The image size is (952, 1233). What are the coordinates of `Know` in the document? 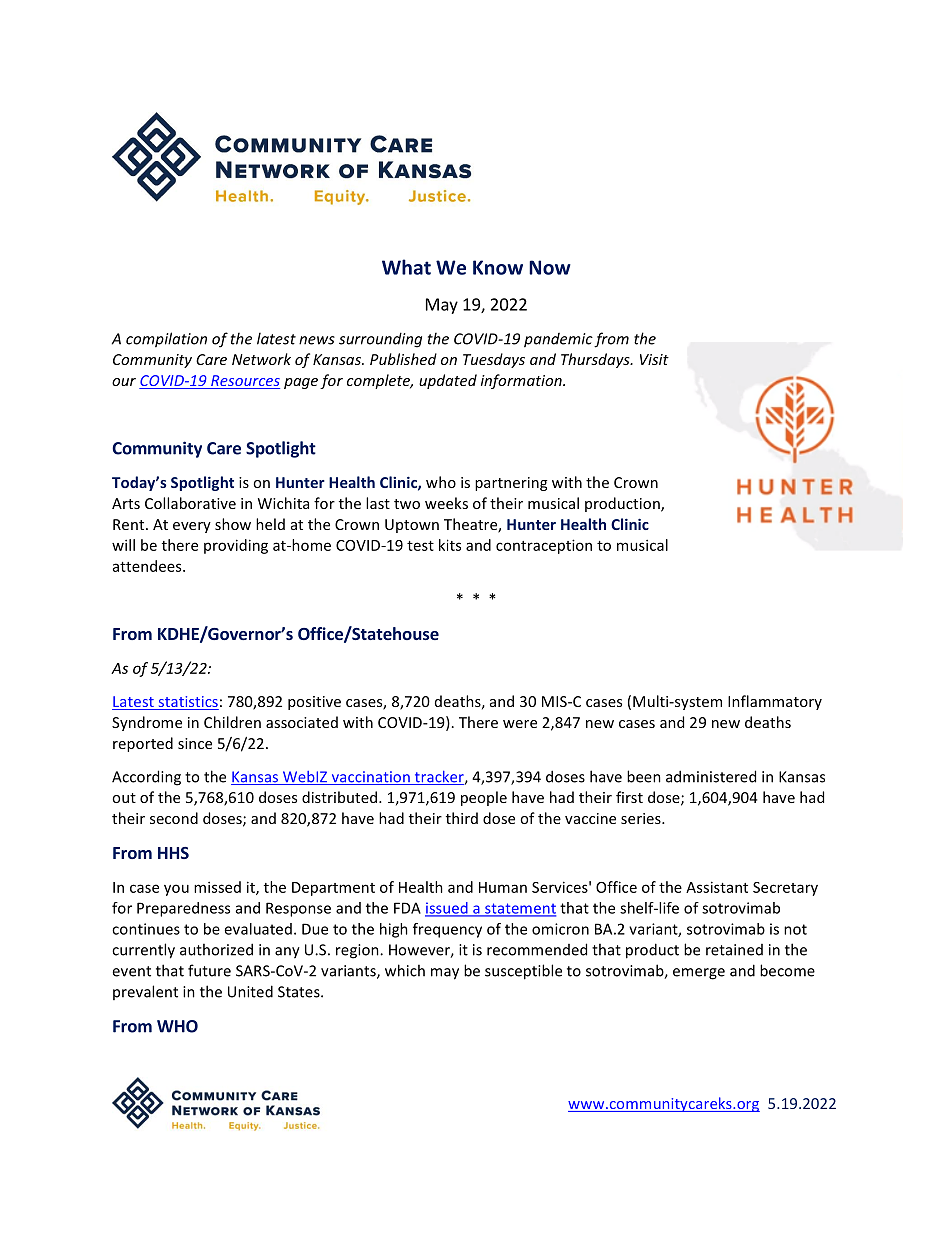 It's located at (498, 267).
